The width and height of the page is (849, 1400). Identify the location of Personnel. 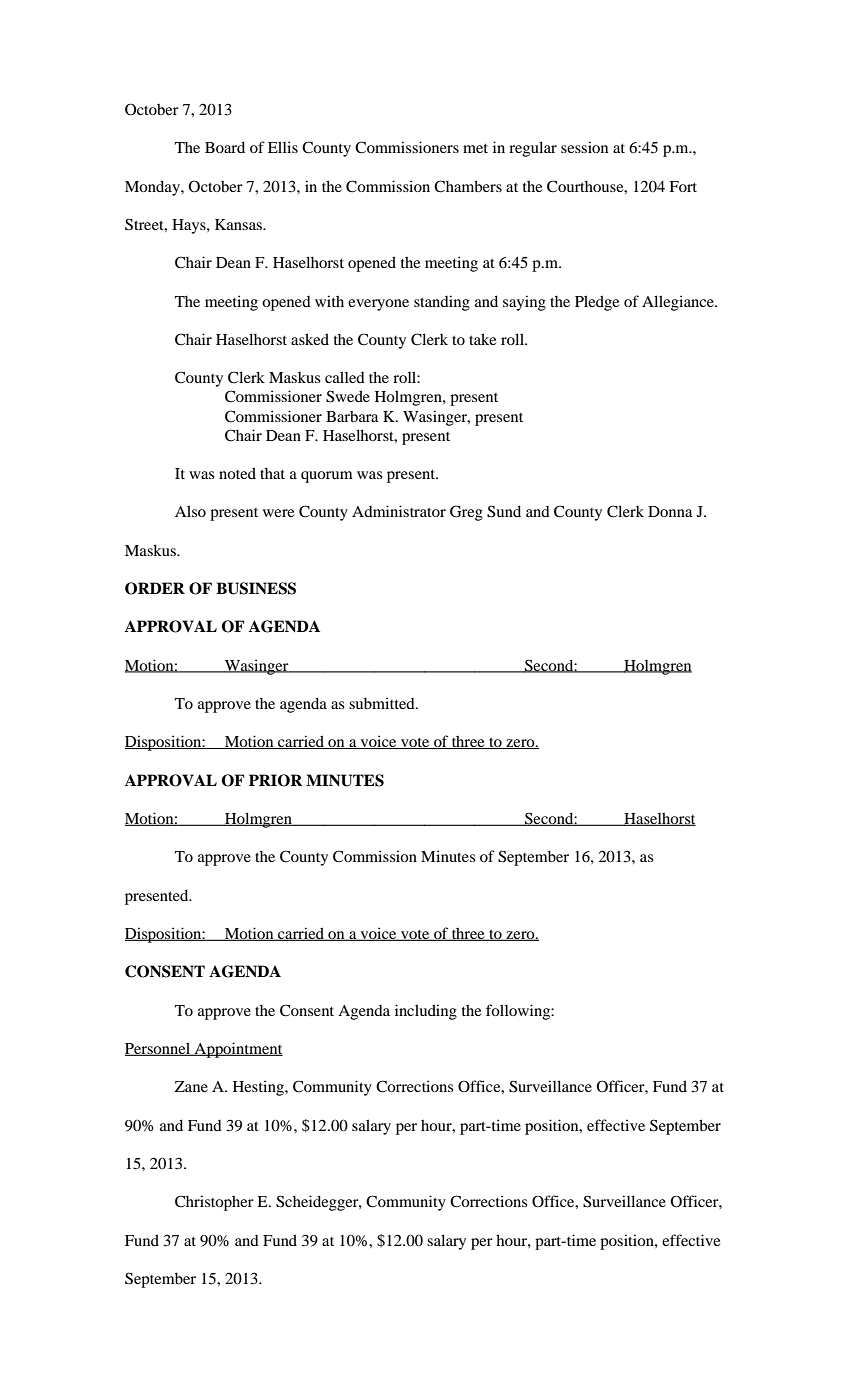
(159, 1049).
